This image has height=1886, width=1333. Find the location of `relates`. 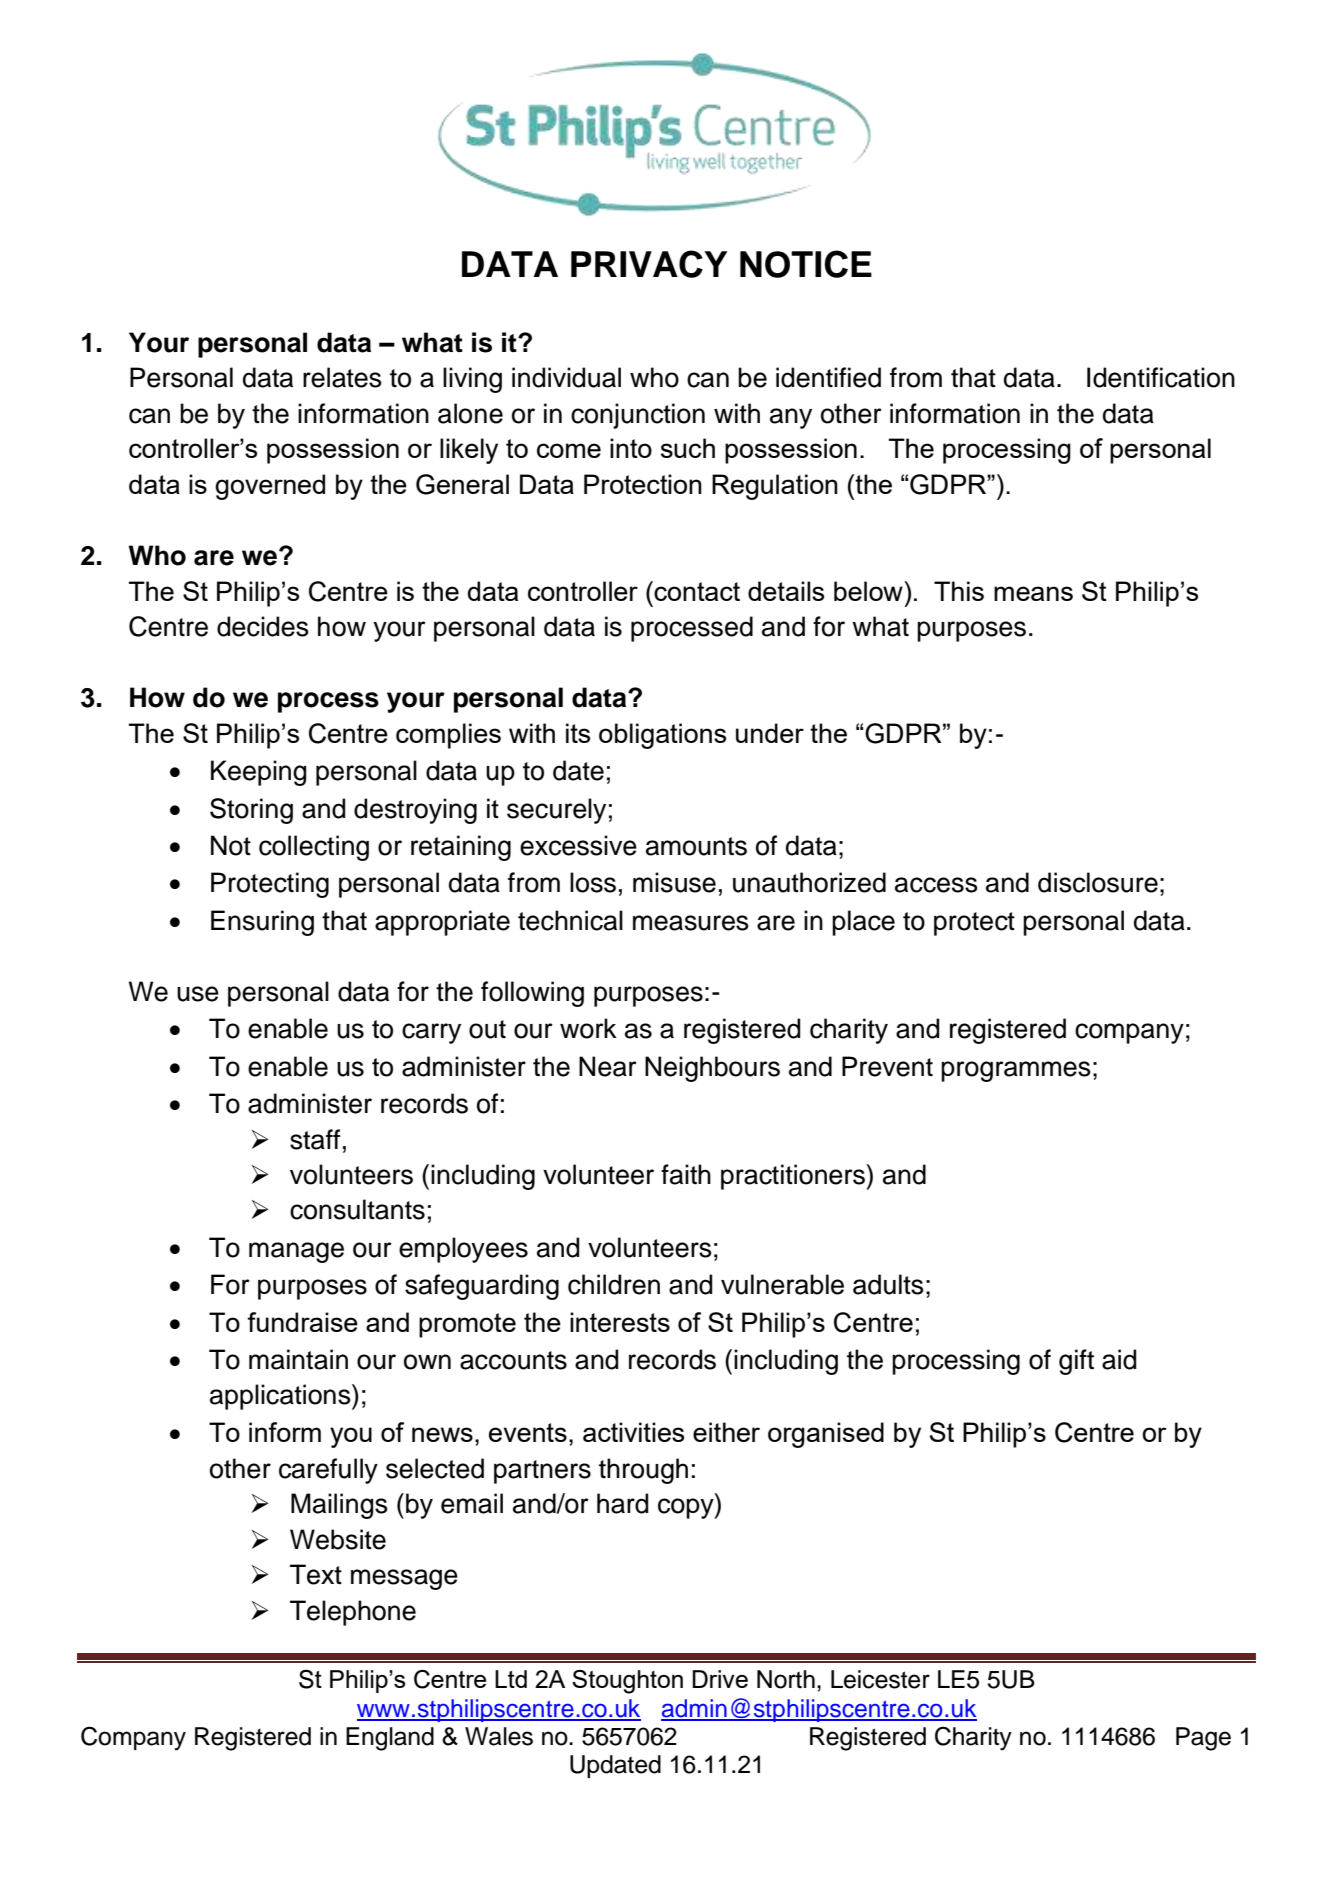

relates is located at coordinates (342, 377).
